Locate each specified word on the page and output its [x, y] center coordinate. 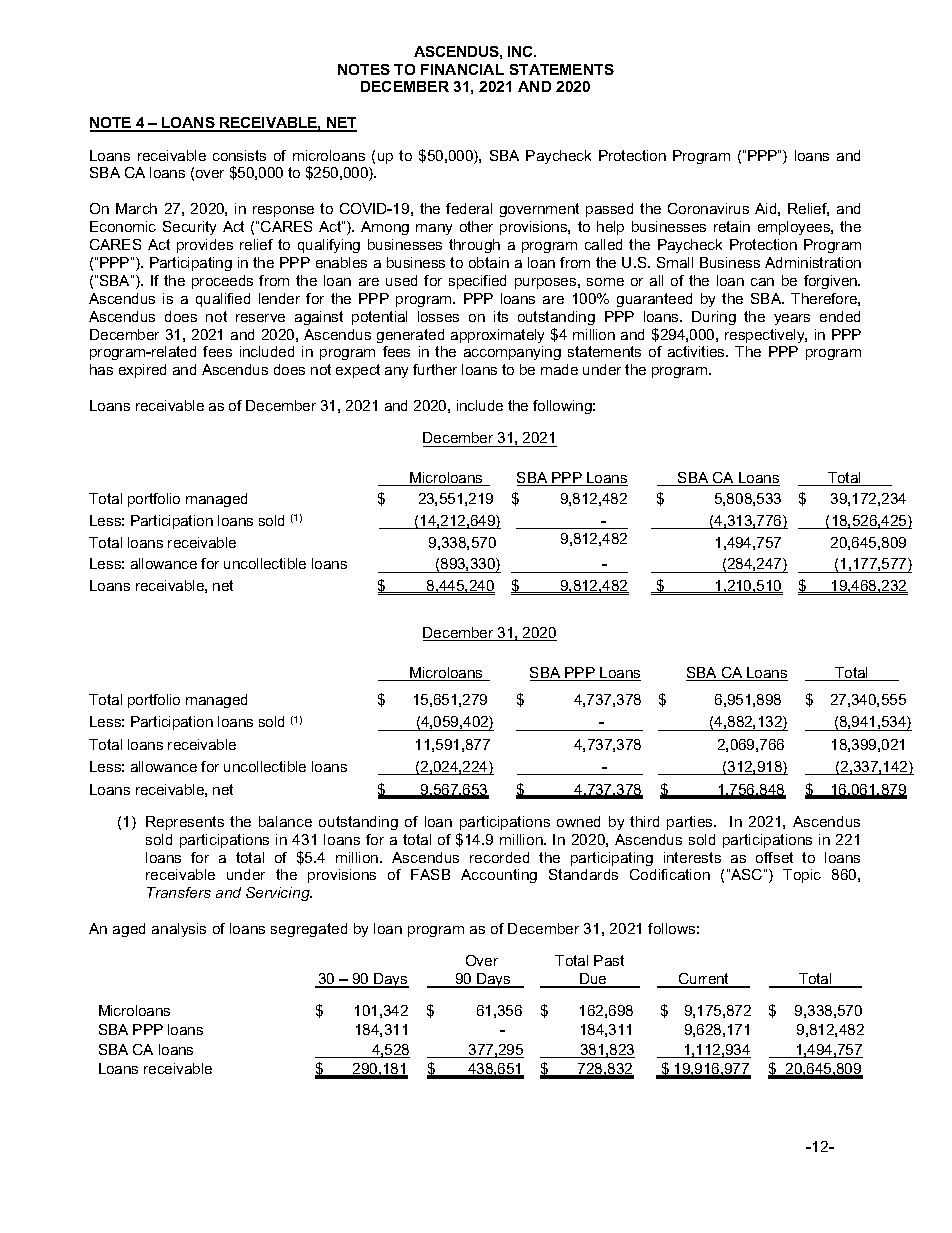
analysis [179, 930]
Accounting [499, 876]
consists [239, 155]
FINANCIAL [462, 69]
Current [704, 980]
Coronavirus [708, 208]
